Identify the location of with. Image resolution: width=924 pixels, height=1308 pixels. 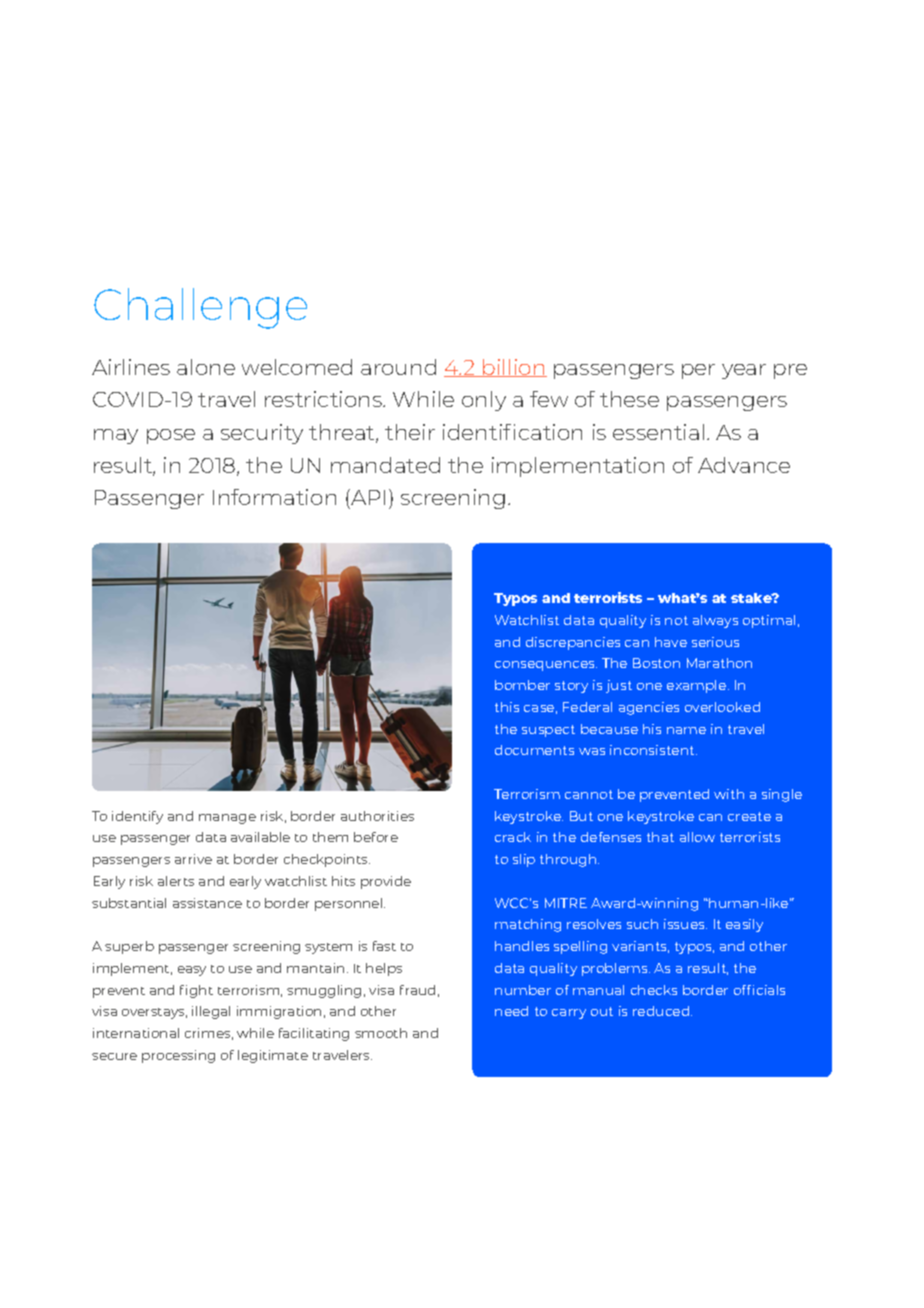
(729, 794).
